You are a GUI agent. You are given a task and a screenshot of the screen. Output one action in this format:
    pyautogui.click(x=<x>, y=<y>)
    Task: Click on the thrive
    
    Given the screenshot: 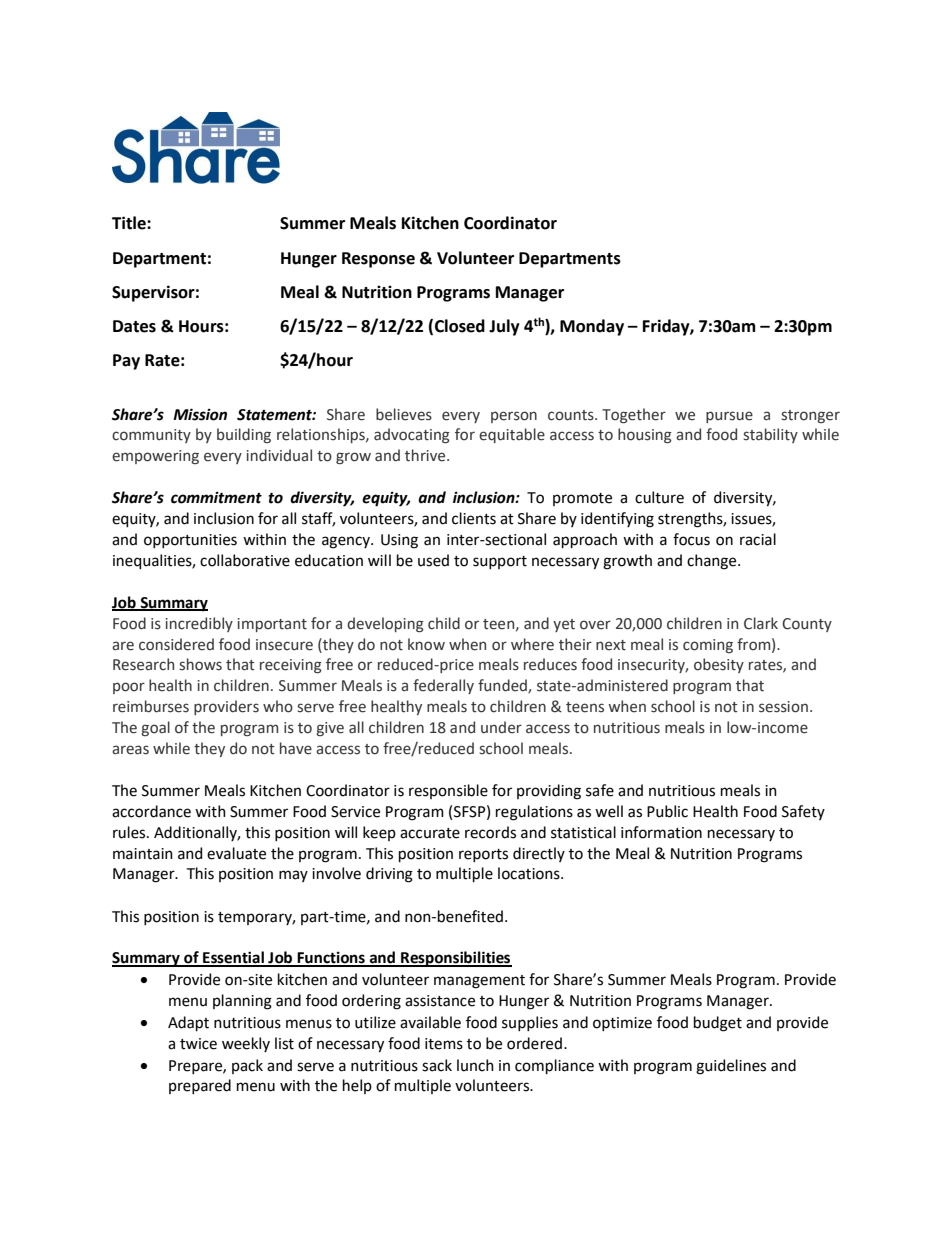 What is the action you would take?
    pyautogui.click(x=426, y=455)
